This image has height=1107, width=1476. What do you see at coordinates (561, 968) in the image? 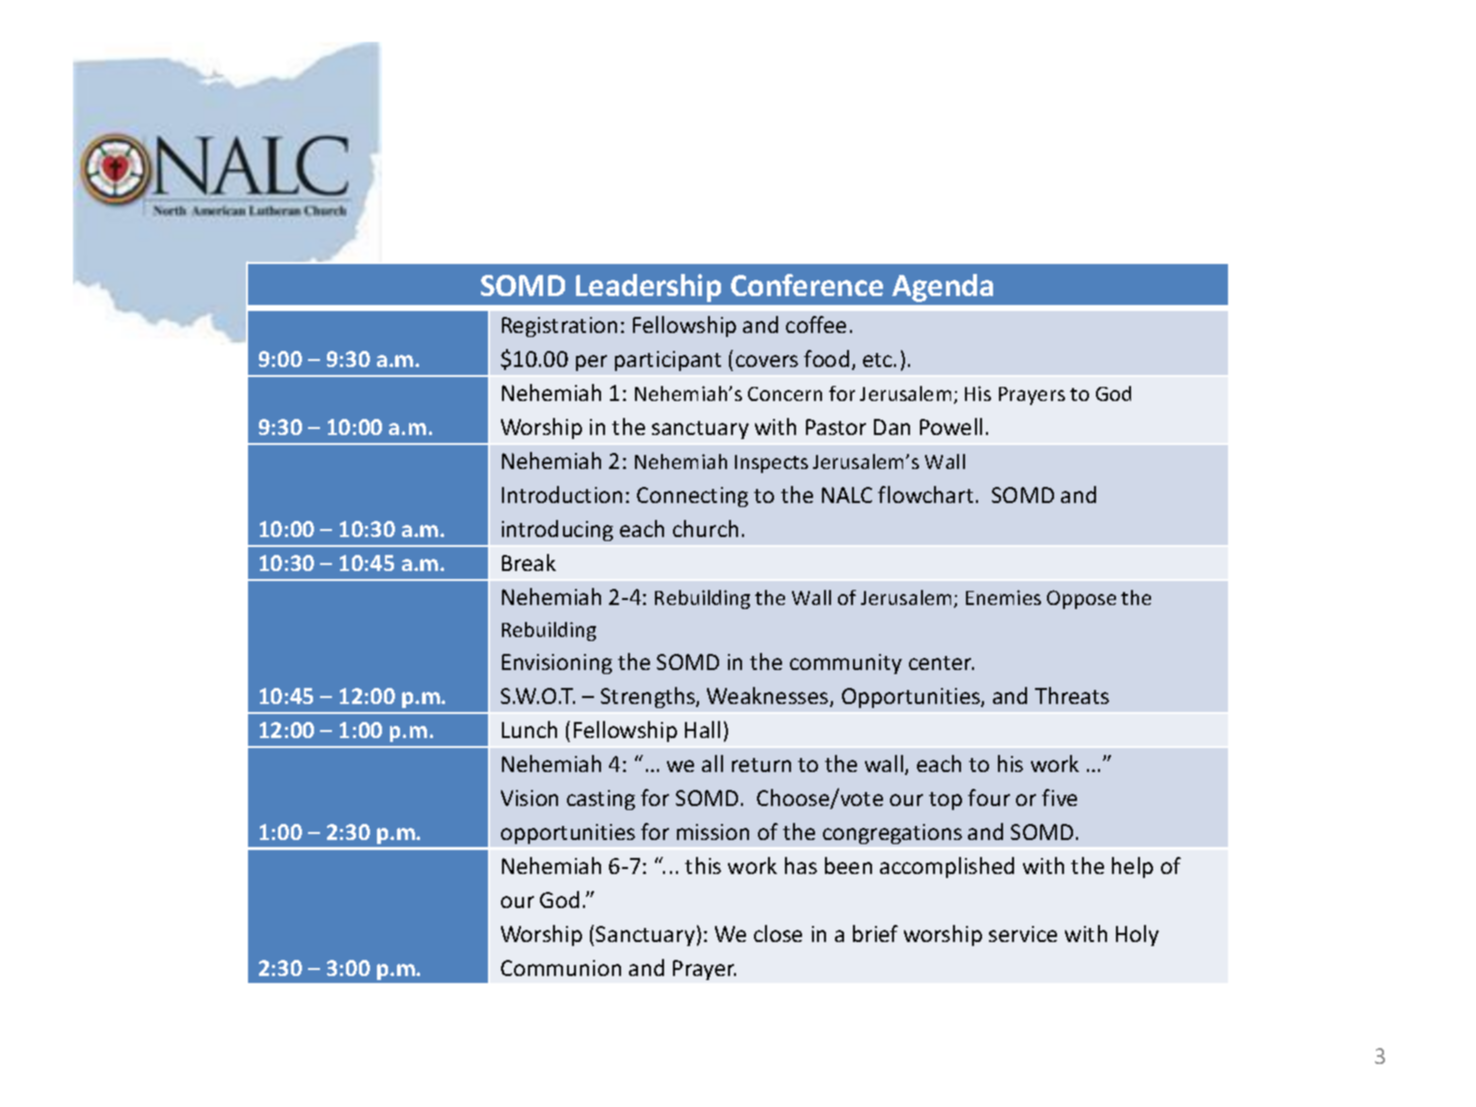
I see `Communion` at bounding box center [561, 968].
